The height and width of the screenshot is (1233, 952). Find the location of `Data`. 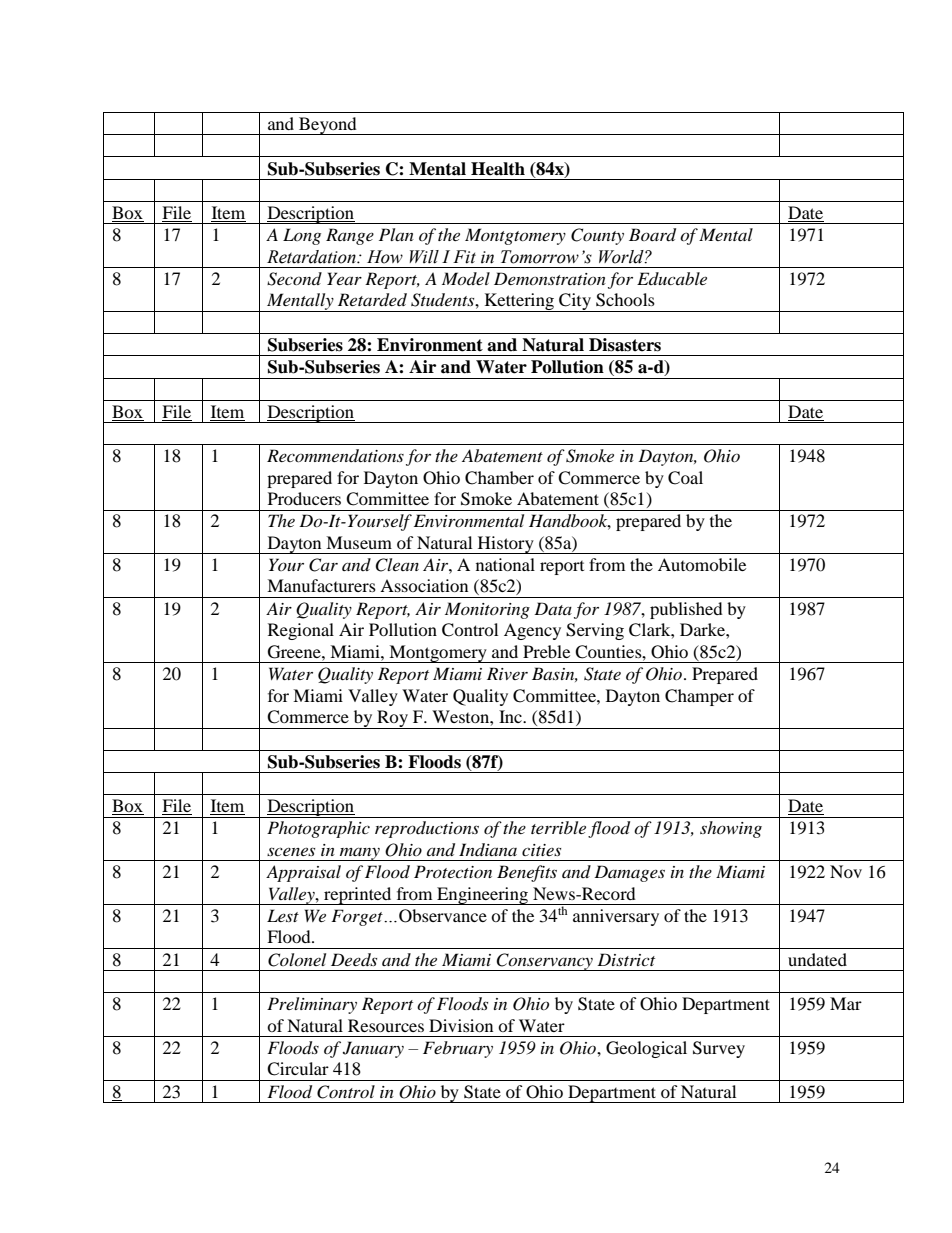

Data is located at coordinates (553, 608).
